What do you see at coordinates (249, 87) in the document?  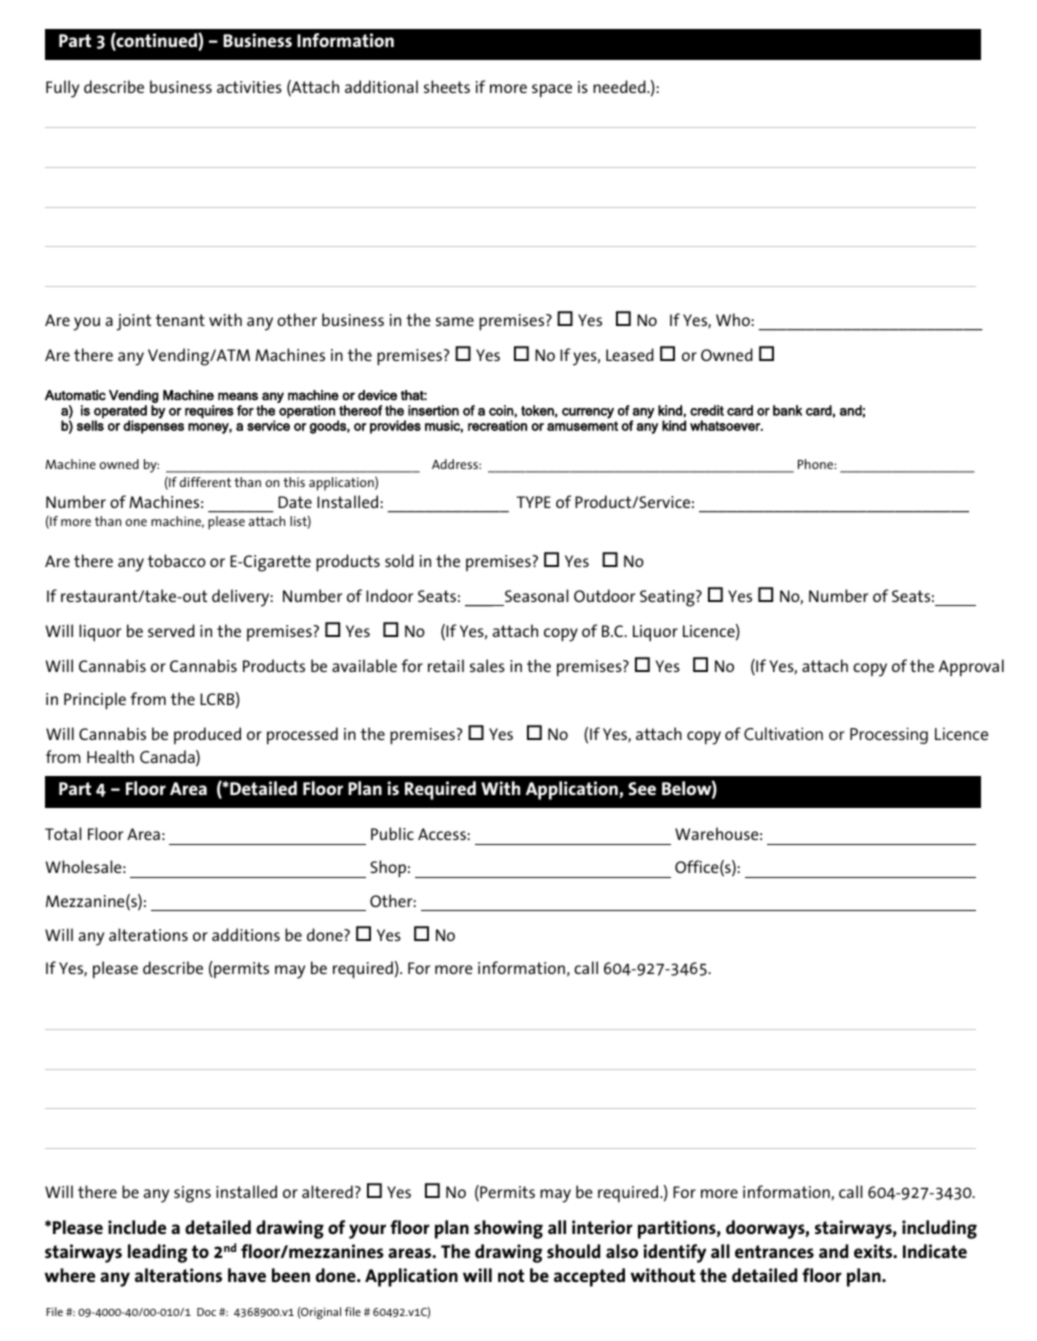 I see `activities` at bounding box center [249, 87].
